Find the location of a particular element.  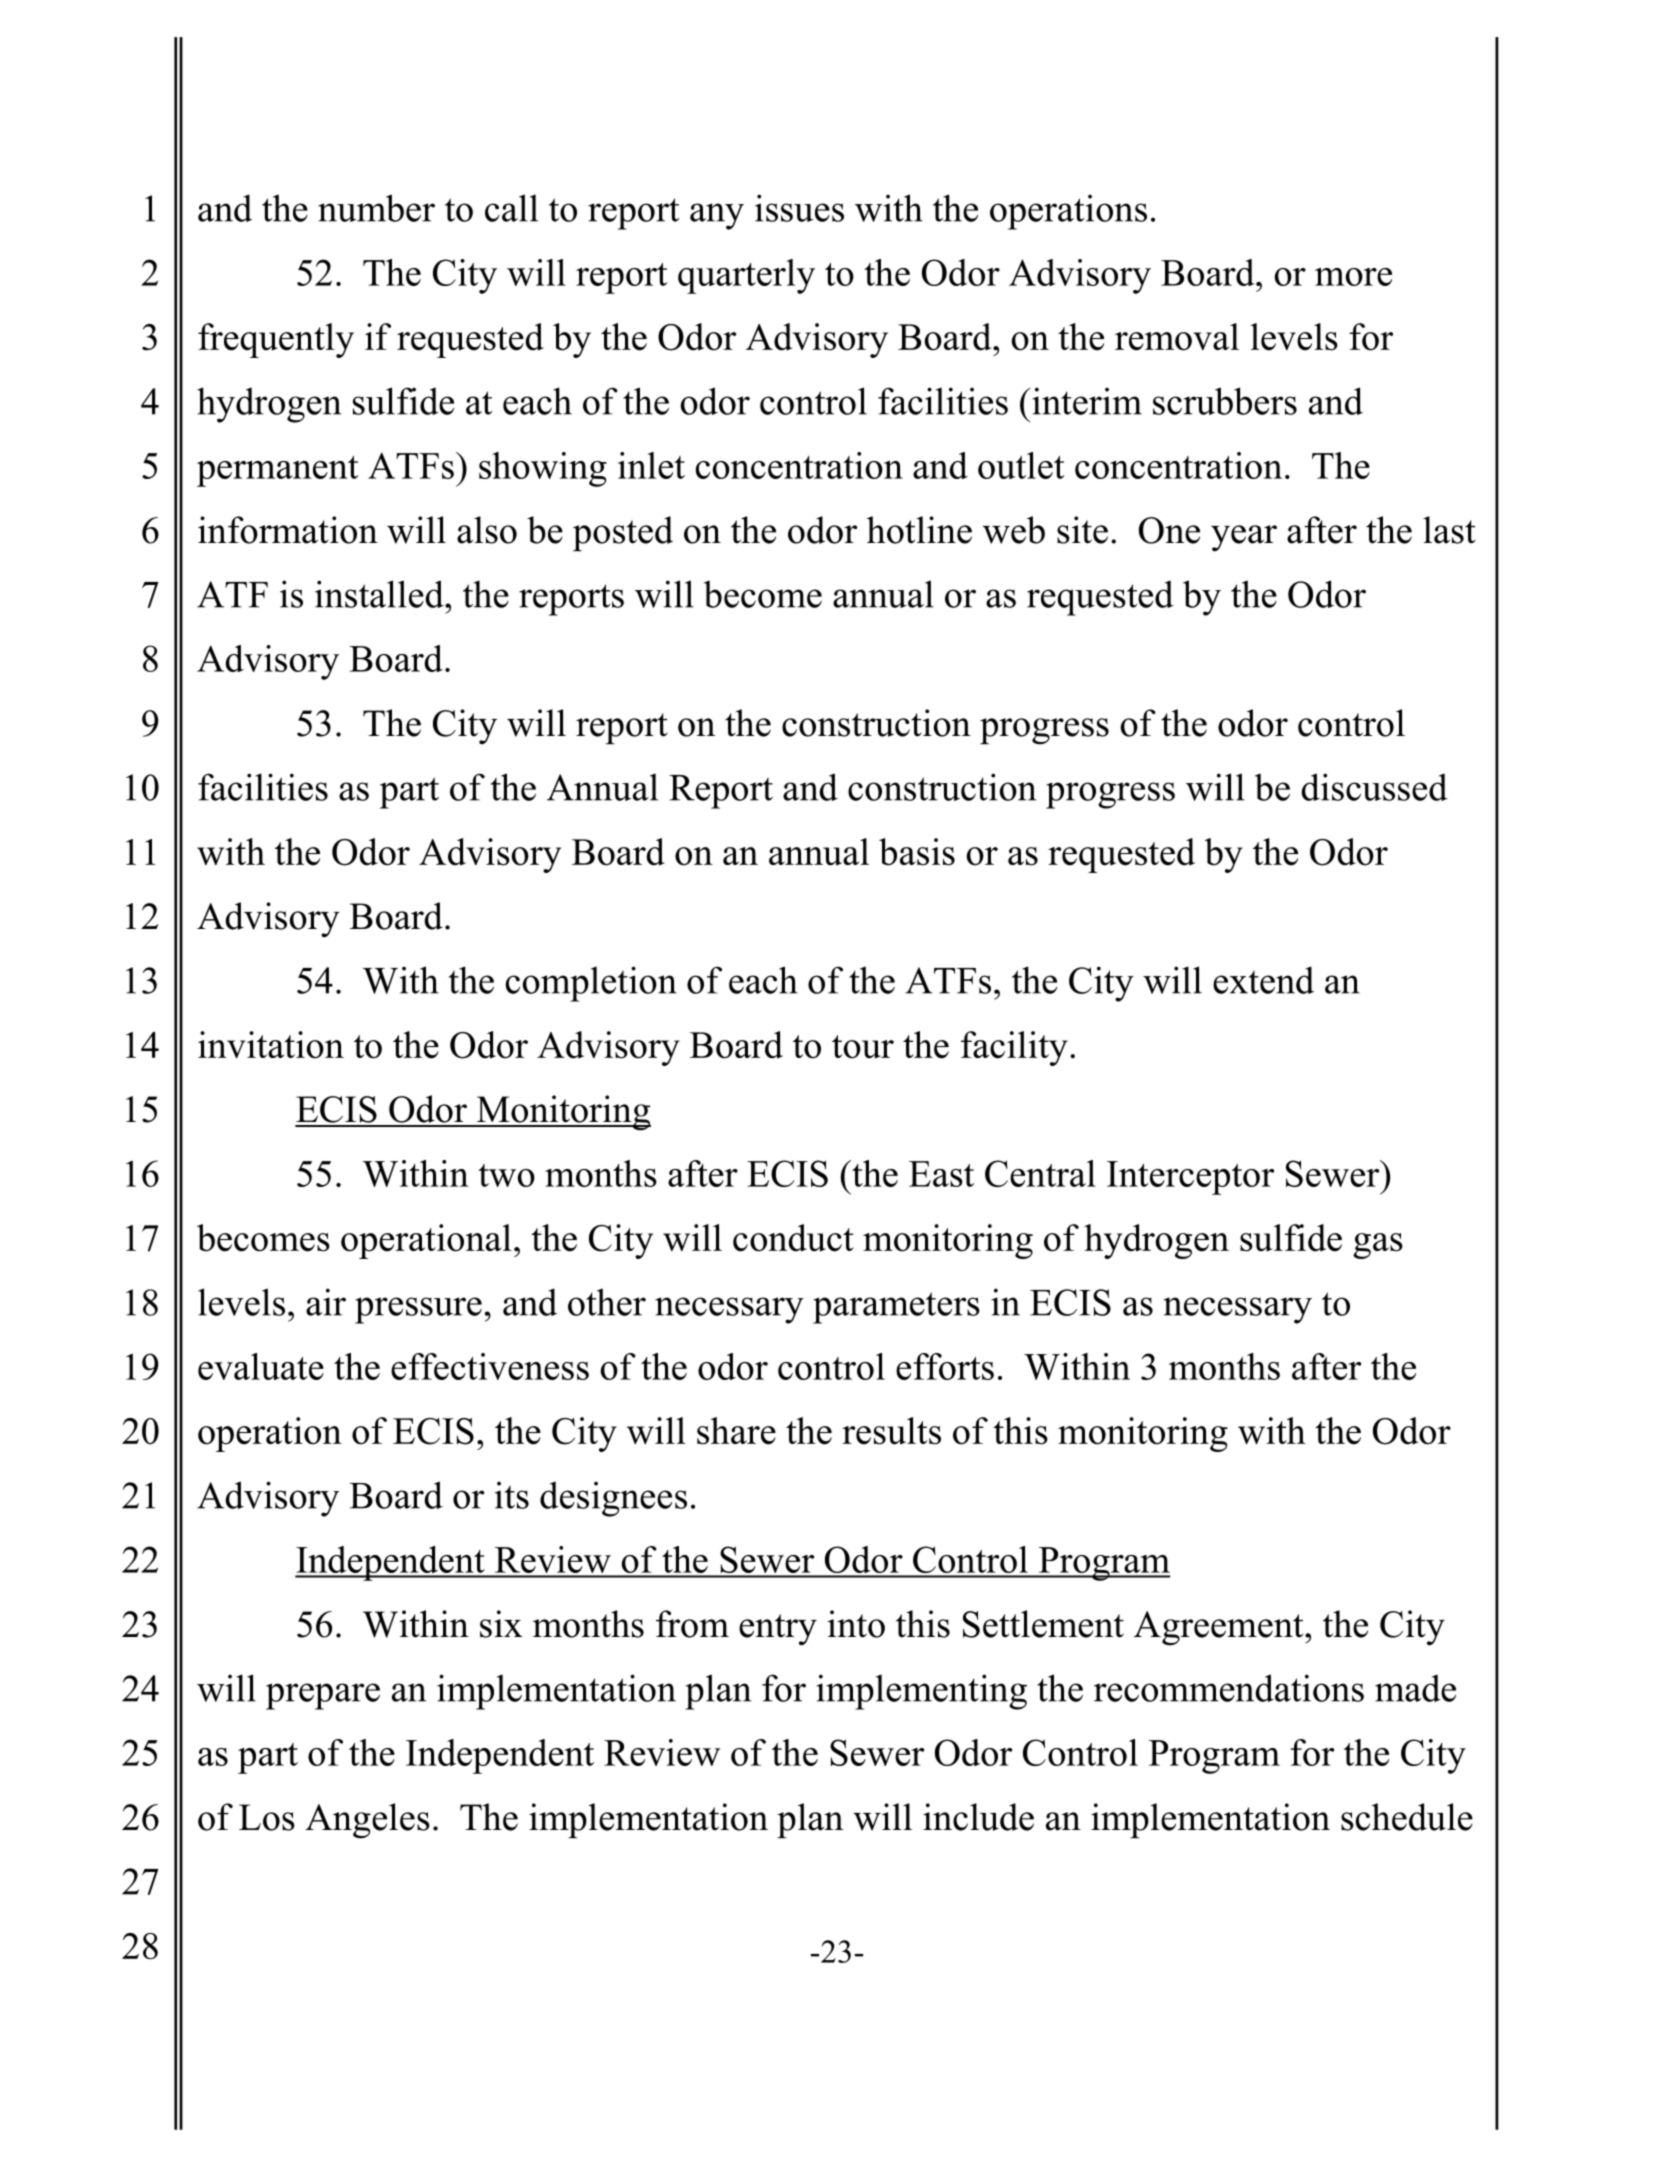

its is located at coordinates (512, 1495).
